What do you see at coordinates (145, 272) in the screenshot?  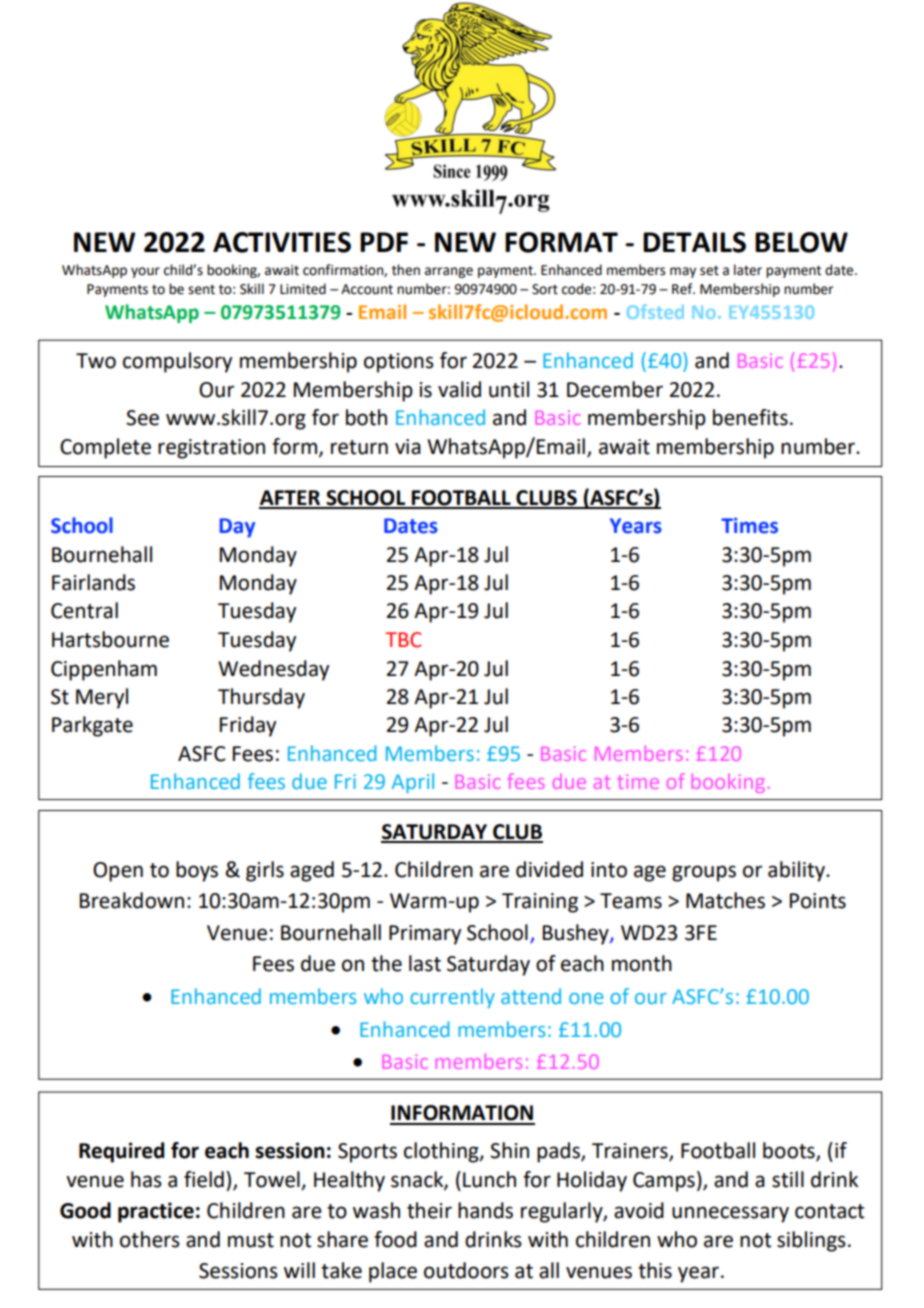 I see `your` at bounding box center [145, 272].
